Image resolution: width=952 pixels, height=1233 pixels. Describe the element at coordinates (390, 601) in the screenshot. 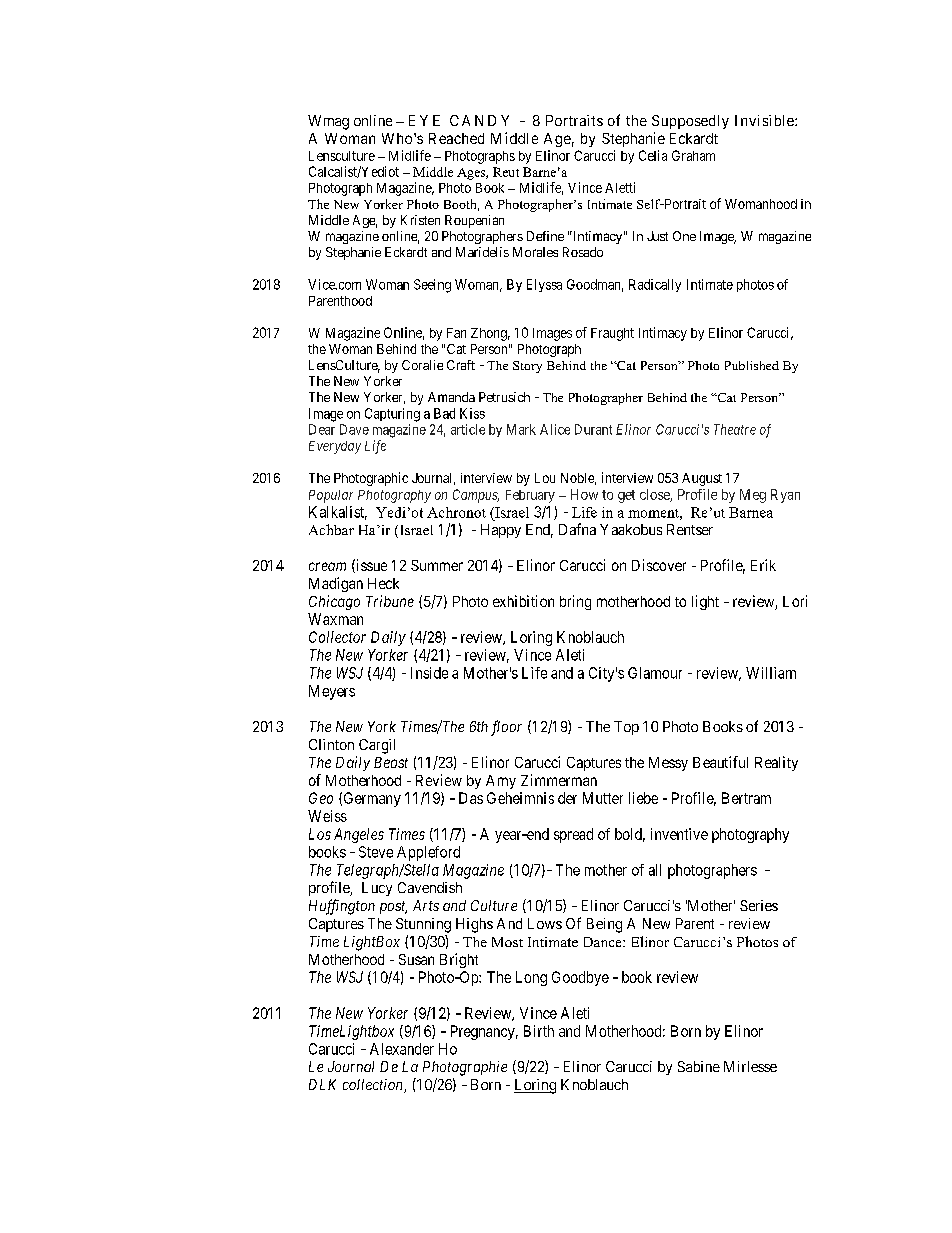

I see `Tribune` at that location.
